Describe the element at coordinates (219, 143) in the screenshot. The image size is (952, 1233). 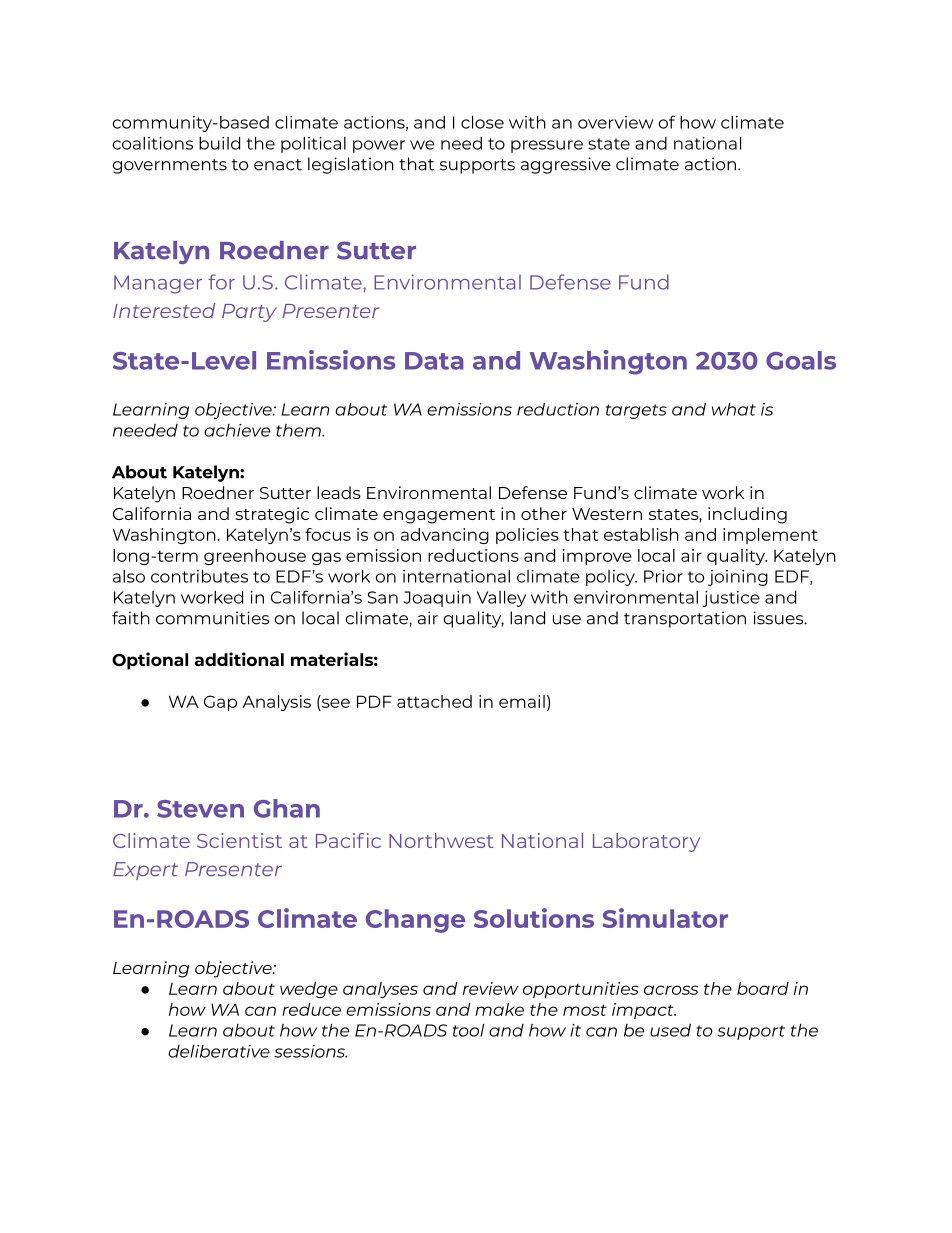
I see `build` at that location.
